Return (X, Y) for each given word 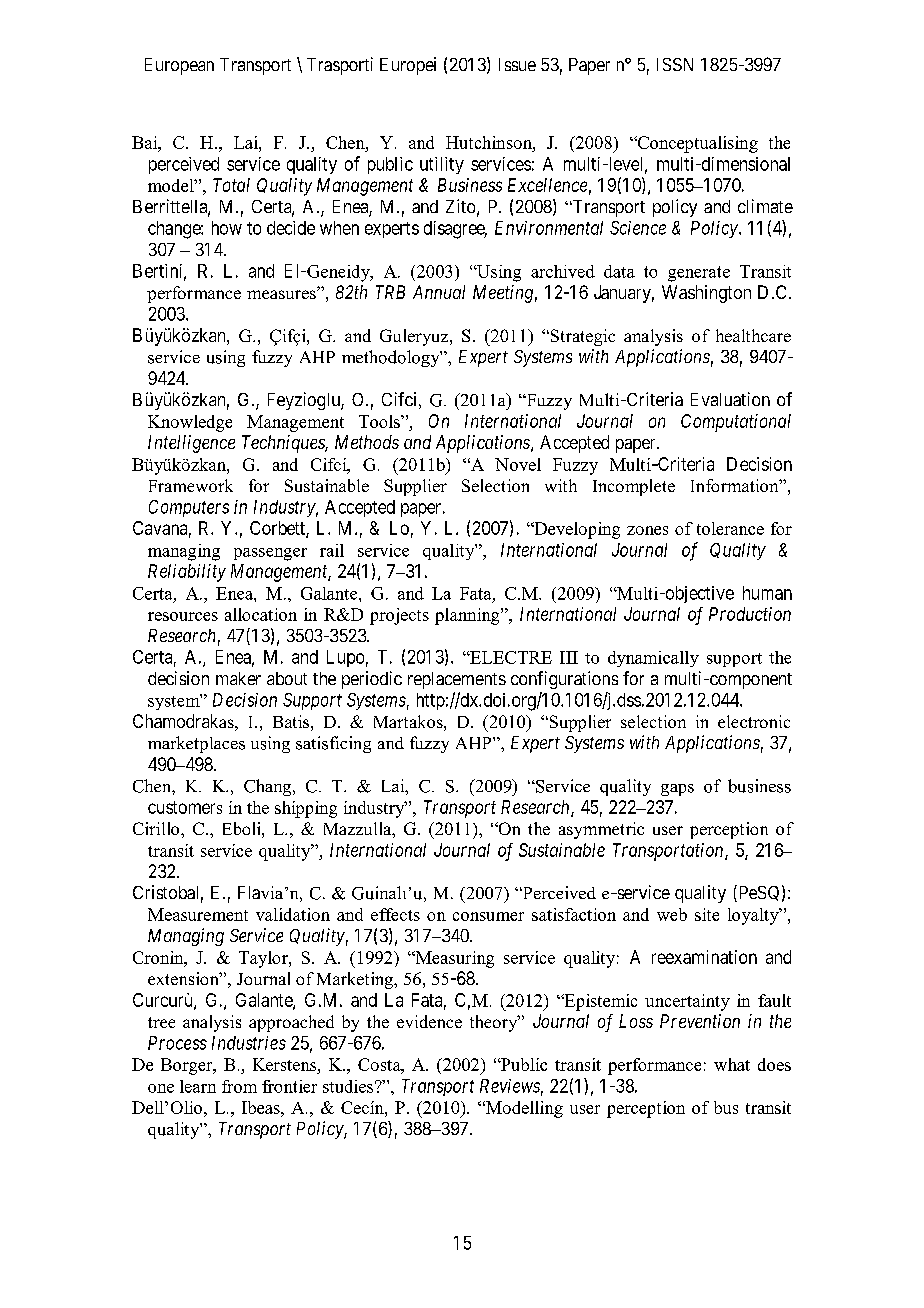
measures (282, 294)
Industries (249, 1043)
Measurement (198, 914)
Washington (706, 294)
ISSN (675, 64)
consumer (488, 916)
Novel (518, 464)
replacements (457, 680)
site (707, 914)
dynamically (653, 659)
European (179, 66)
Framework (191, 485)
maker (238, 678)
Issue (517, 64)
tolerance (730, 528)
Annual (439, 292)
